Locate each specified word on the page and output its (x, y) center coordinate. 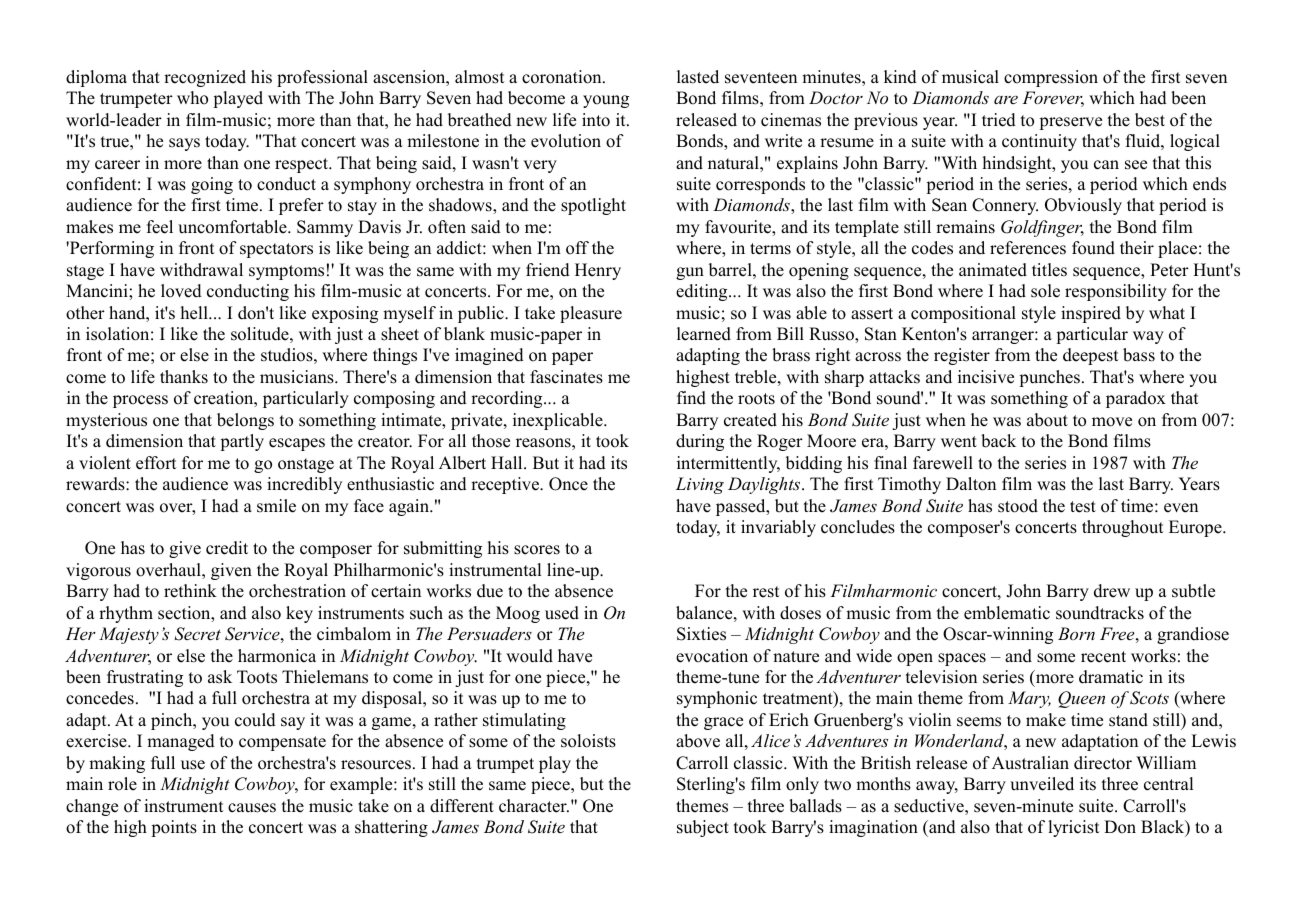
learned (704, 334)
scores (537, 550)
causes (252, 808)
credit (227, 548)
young (606, 101)
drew (1112, 591)
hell (195, 313)
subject (703, 828)
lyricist (1074, 828)
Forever (1053, 99)
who (192, 98)
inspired (1091, 314)
